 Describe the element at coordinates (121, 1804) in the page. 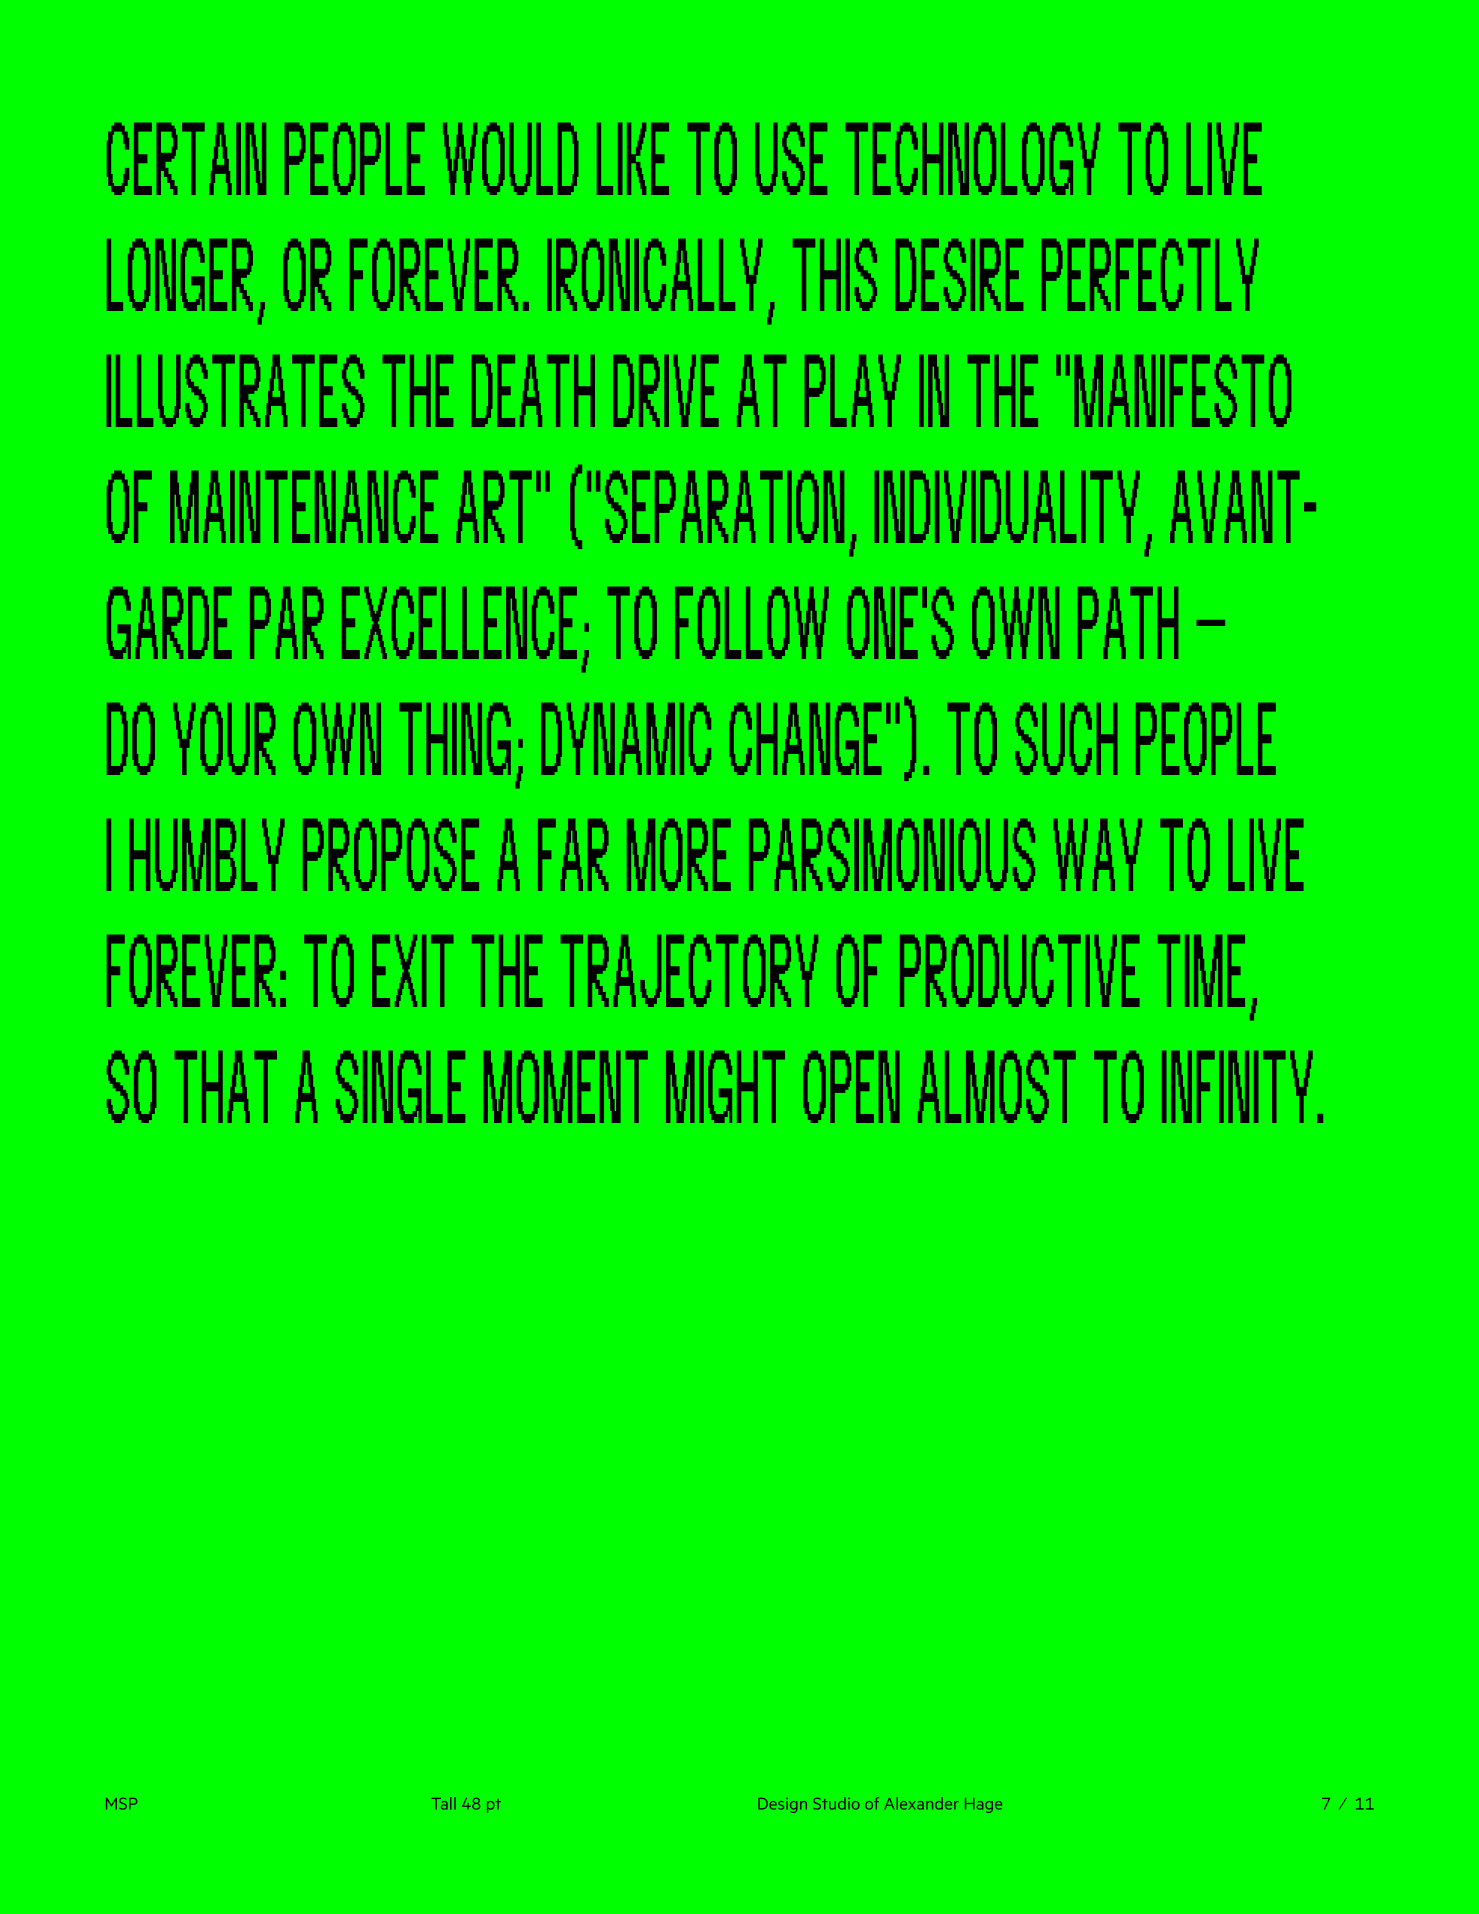

I see `MSP` at that location.
